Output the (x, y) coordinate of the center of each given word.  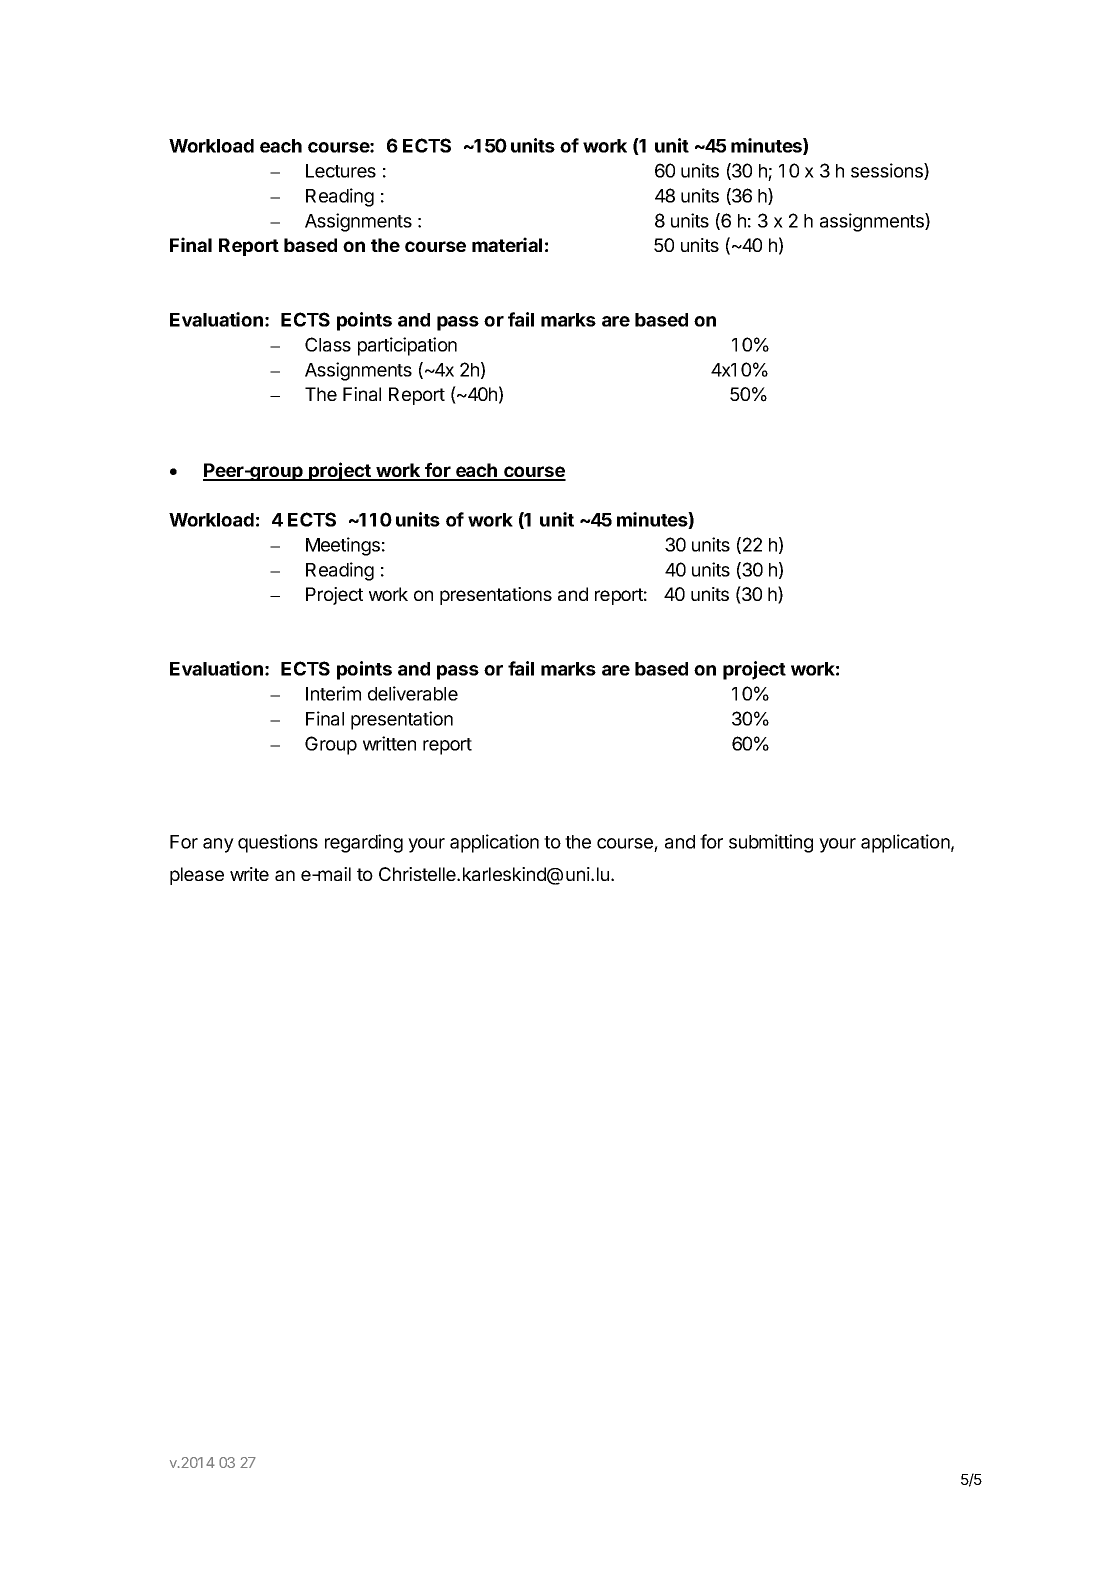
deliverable (413, 693)
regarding (364, 843)
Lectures (341, 171)
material (507, 244)
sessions (888, 171)
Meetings (343, 546)
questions (278, 843)
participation (407, 346)
